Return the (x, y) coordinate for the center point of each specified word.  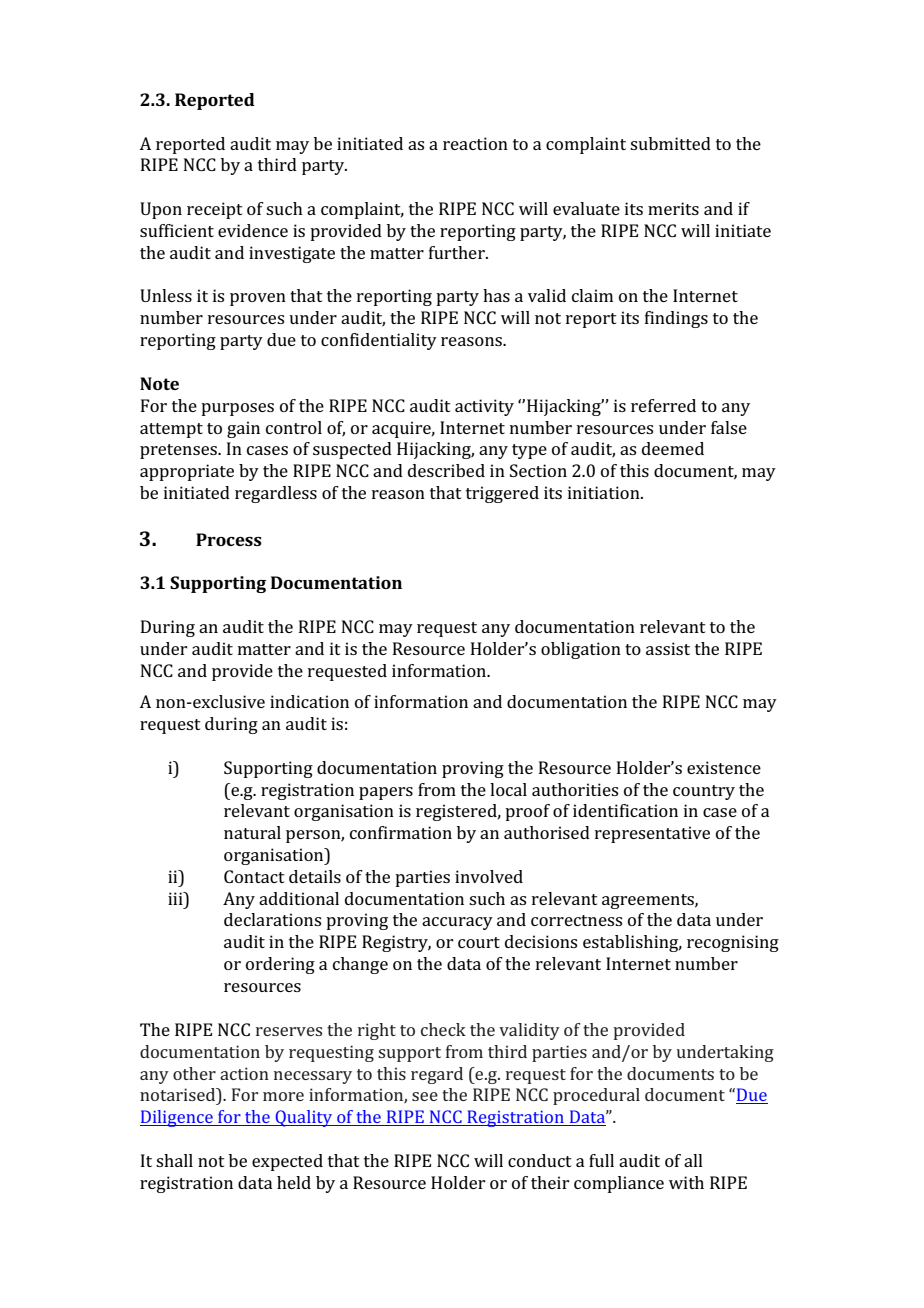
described (446, 470)
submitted (670, 143)
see (425, 1096)
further (458, 252)
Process (229, 539)
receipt (215, 210)
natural (252, 832)
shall (174, 1160)
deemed (673, 448)
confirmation (401, 832)
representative (652, 834)
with (686, 1182)
